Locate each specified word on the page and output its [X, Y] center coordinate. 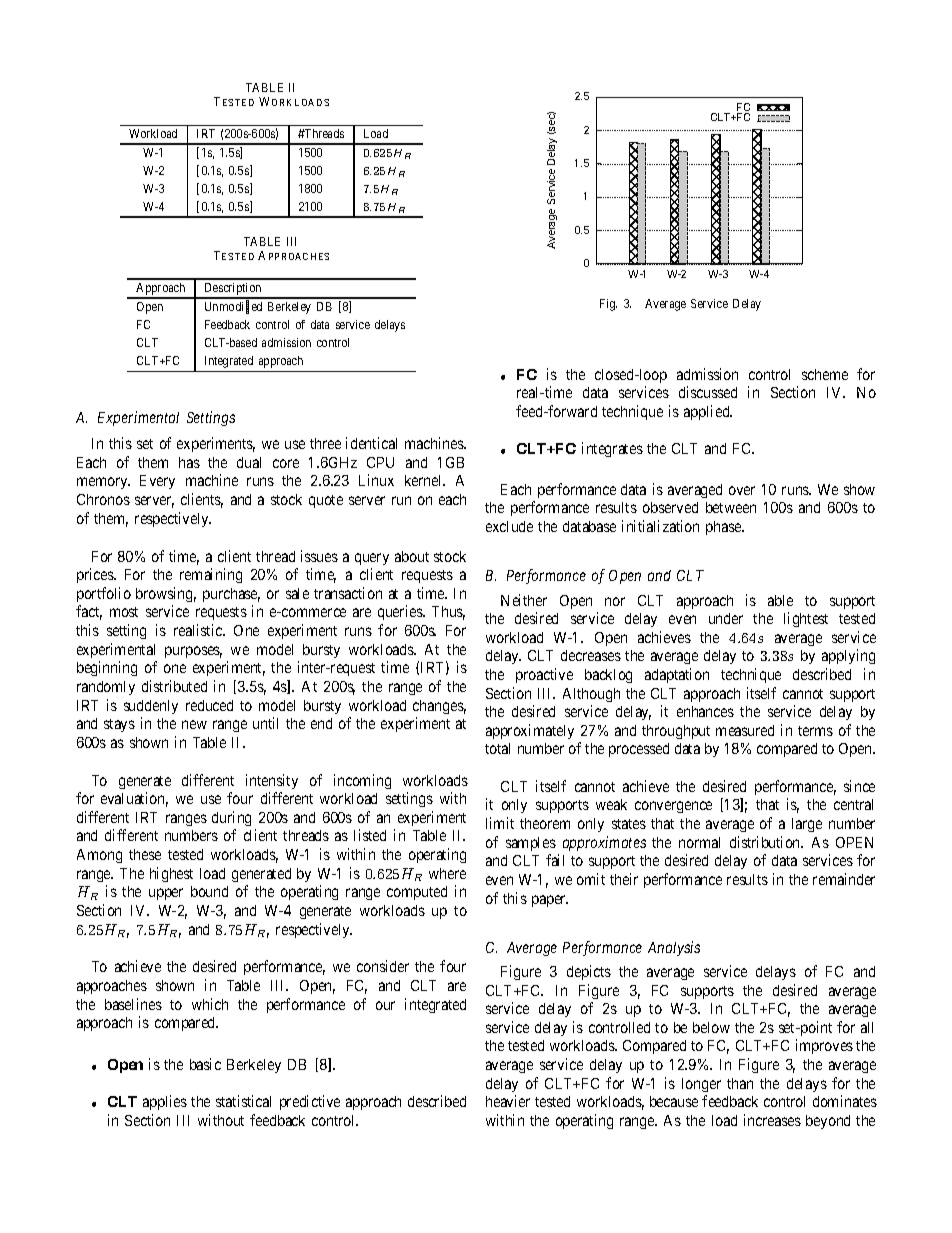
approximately [530, 731]
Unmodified [233, 307]
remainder [844, 879]
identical [371, 443]
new [194, 724]
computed [417, 893]
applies [165, 1102]
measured [745, 730]
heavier [508, 1101]
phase [724, 528]
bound [209, 891]
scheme [825, 374]
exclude [509, 526]
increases [772, 1120]
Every [157, 482]
